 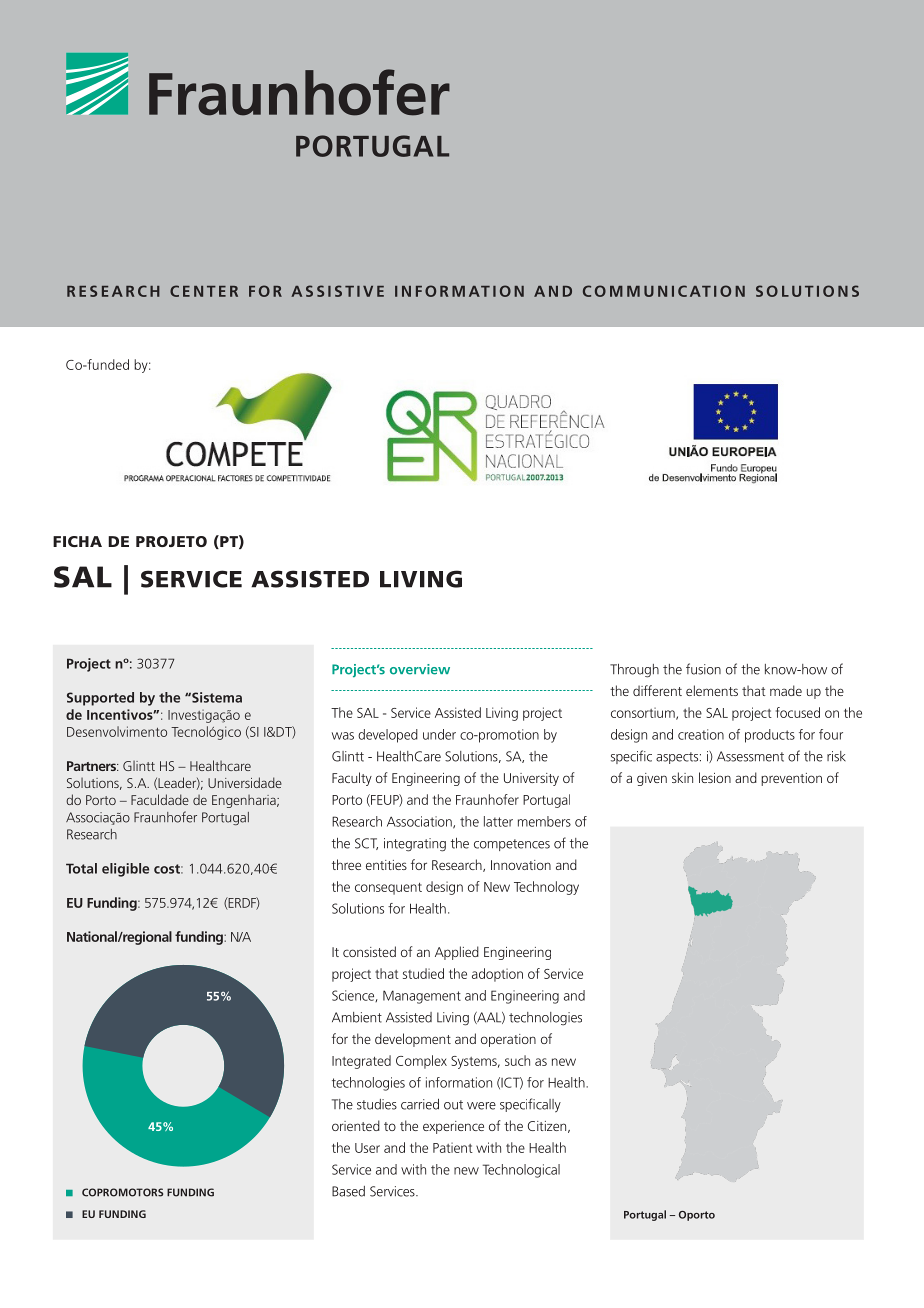 I want to click on eligible, so click(x=125, y=870).
